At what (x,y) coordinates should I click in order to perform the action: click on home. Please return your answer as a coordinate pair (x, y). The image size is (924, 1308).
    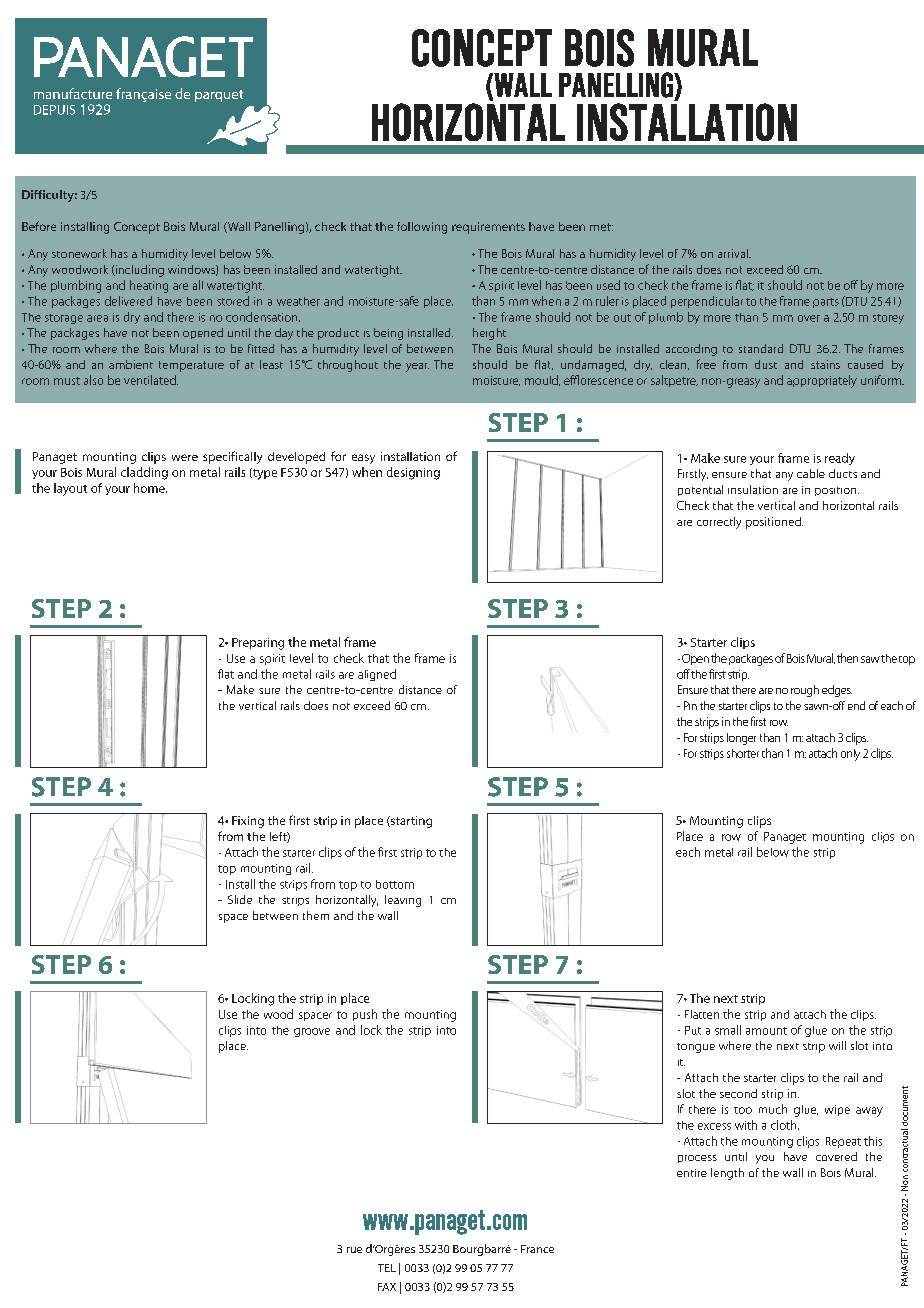
    Looking at the image, I should click on (150, 488).
